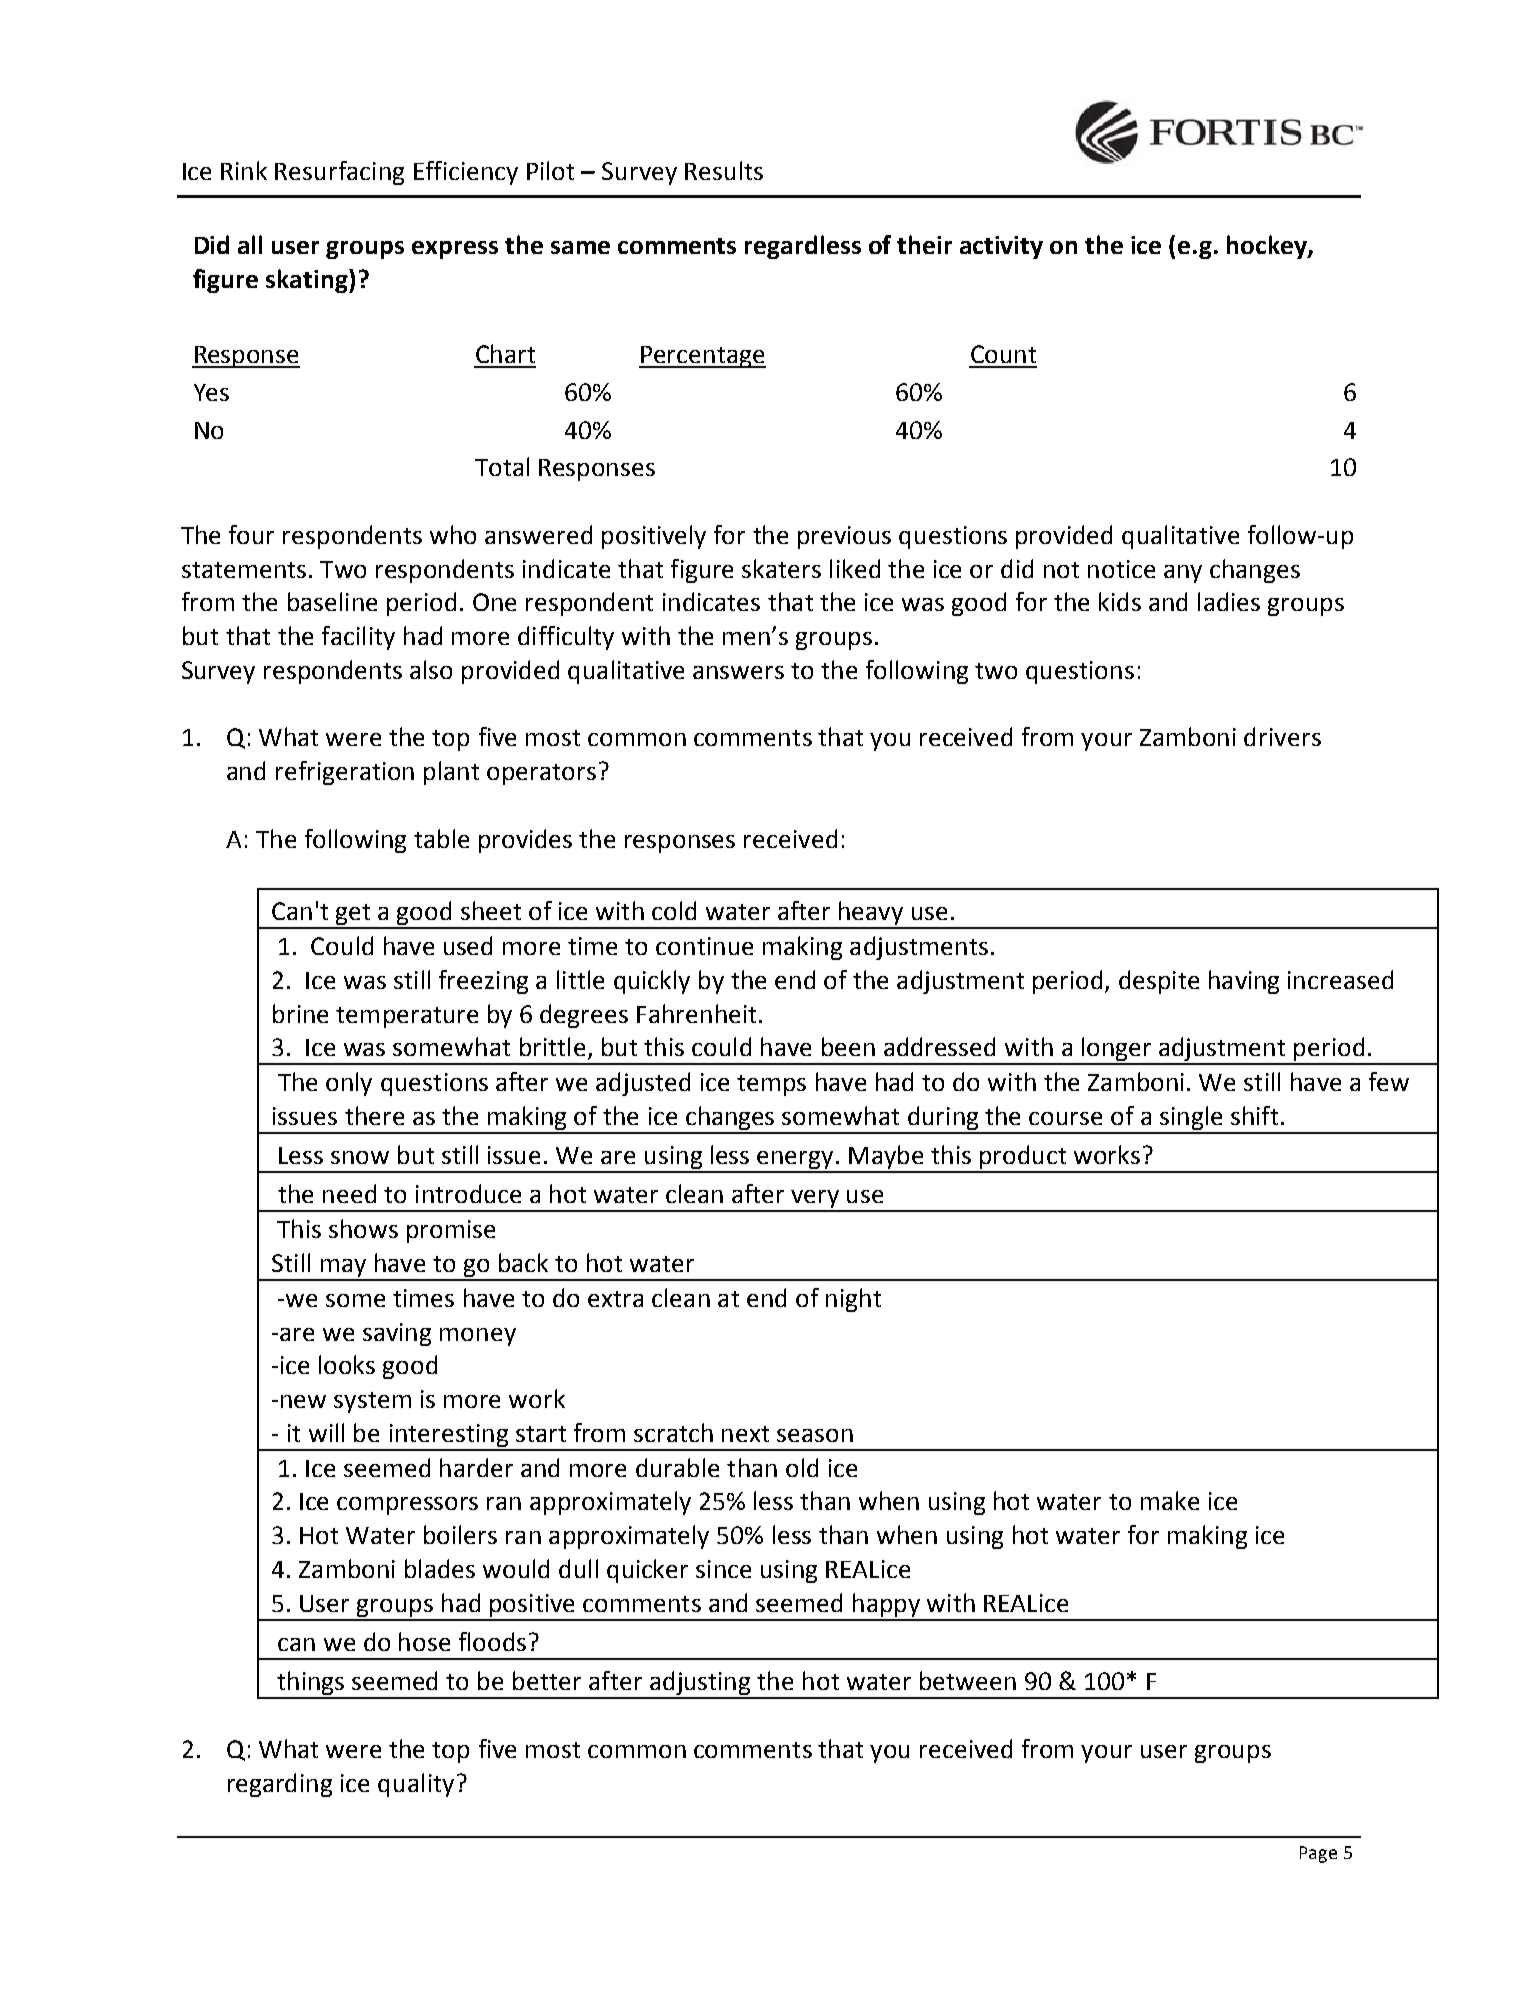  I want to click on drivers, so click(1282, 736).
